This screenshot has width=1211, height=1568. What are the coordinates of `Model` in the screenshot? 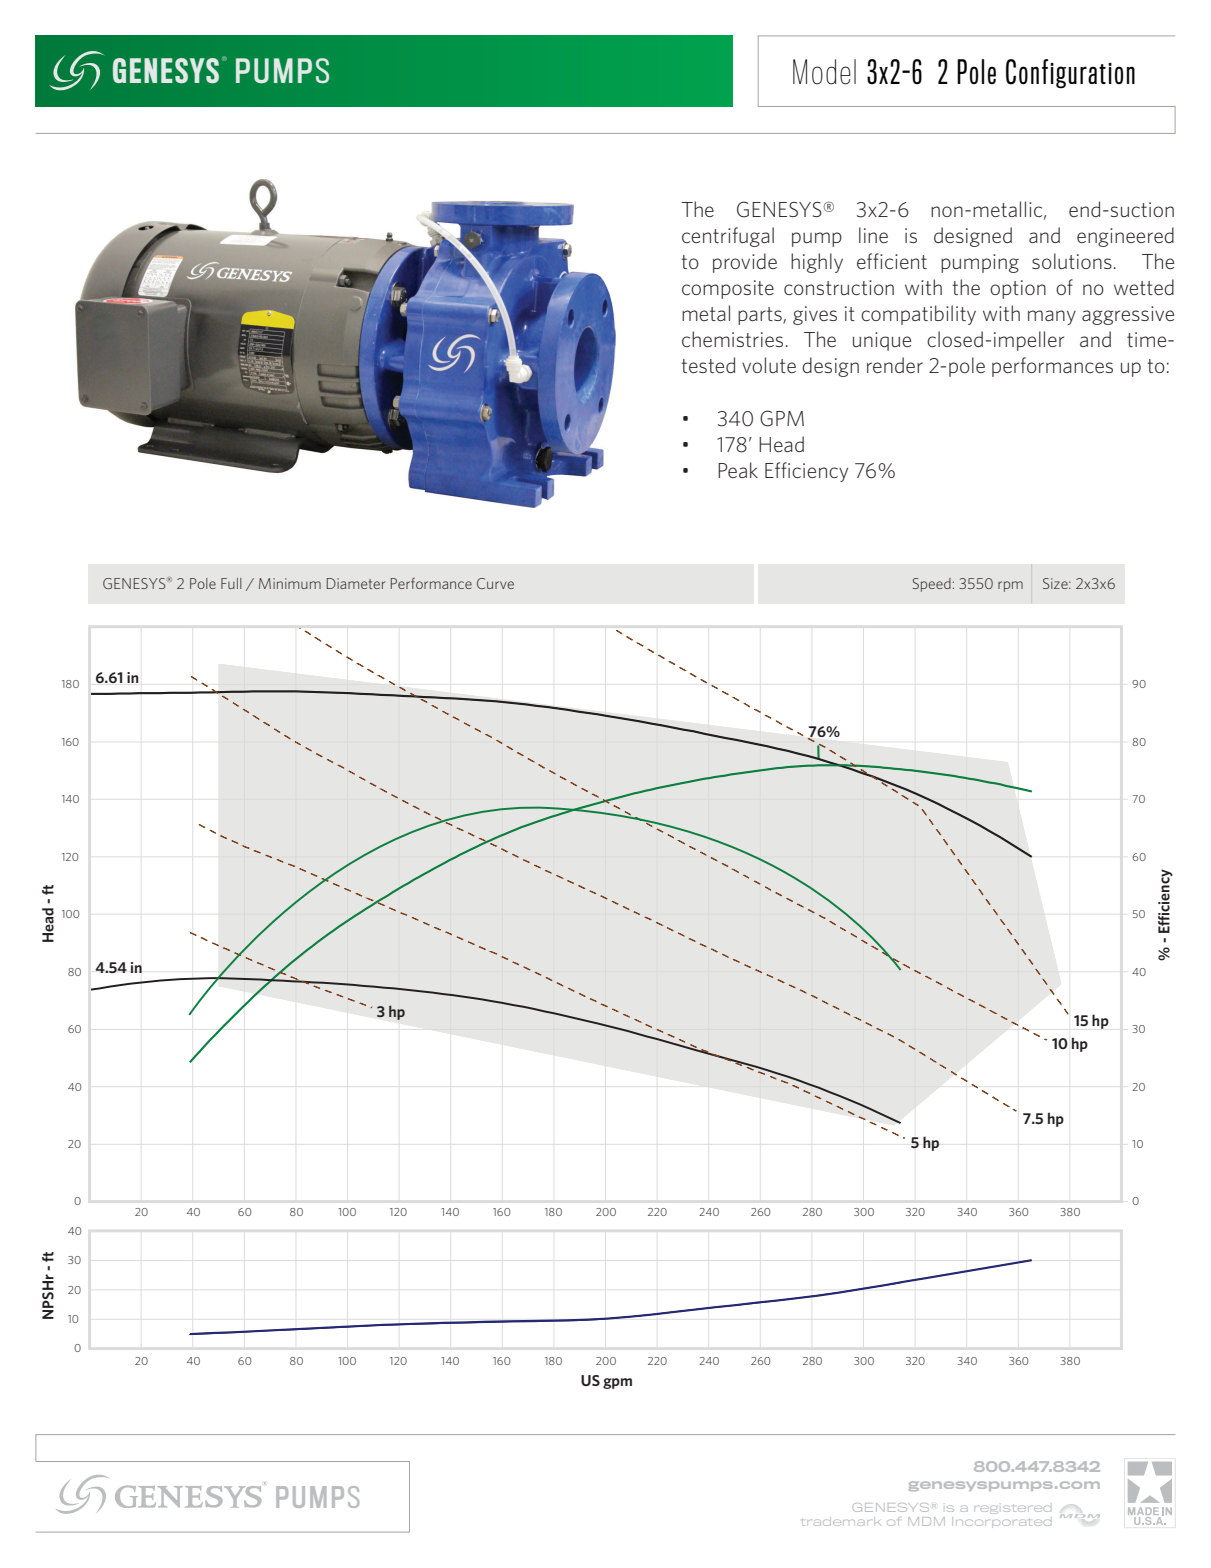 It's located at (824, 72).
